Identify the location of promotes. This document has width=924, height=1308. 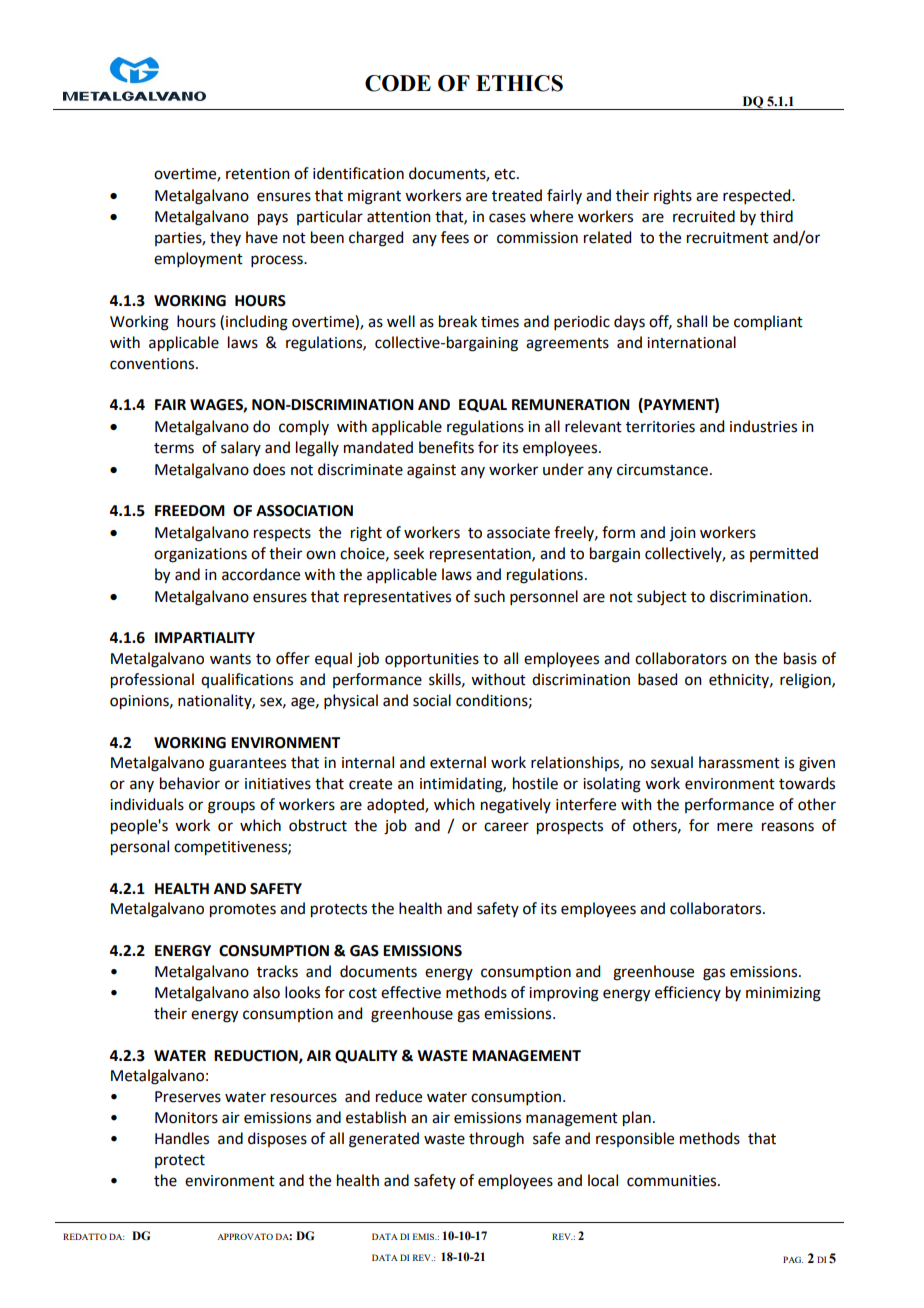
(243, 911).
